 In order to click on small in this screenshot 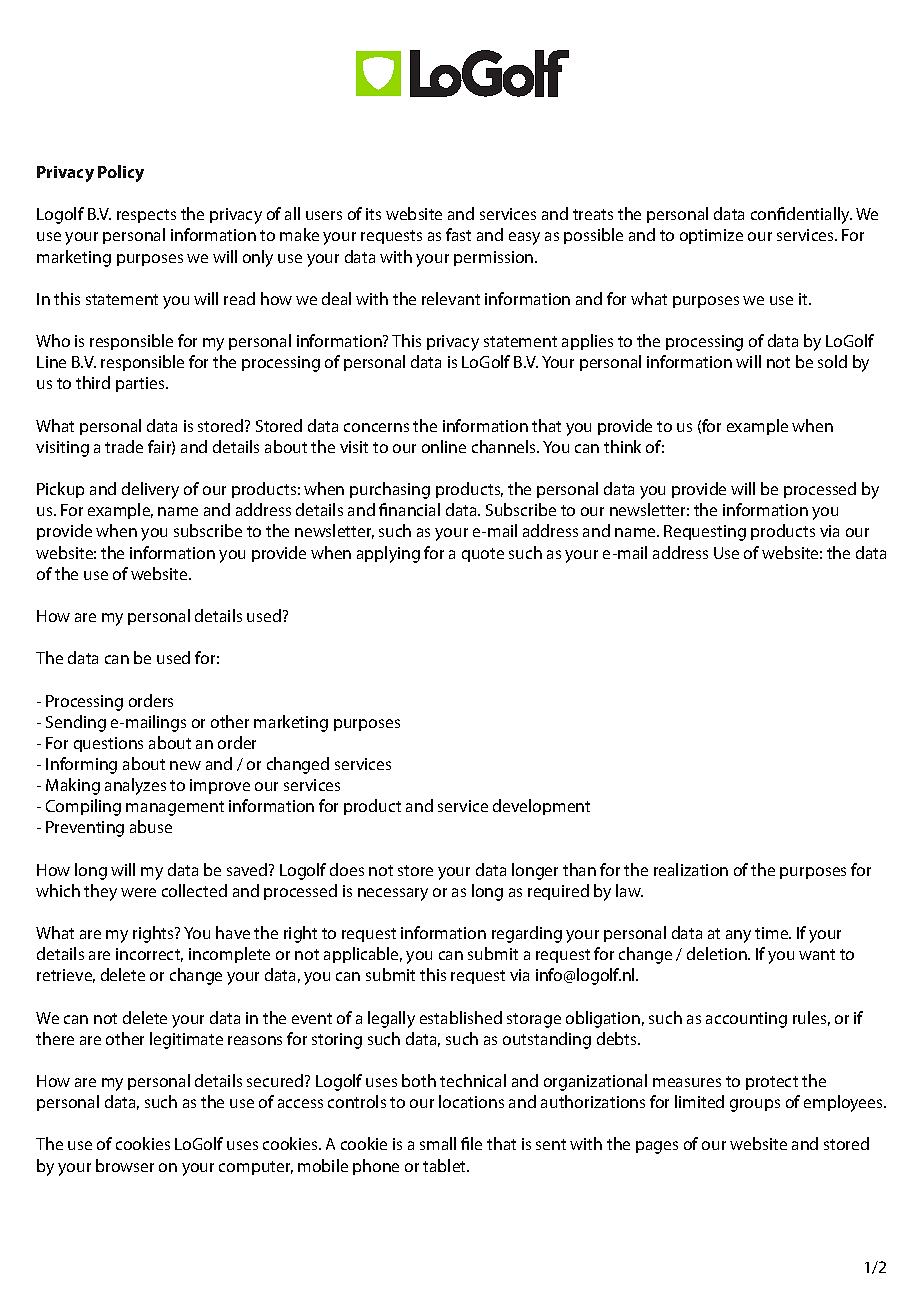, I will do `click(438, 1143)`.
